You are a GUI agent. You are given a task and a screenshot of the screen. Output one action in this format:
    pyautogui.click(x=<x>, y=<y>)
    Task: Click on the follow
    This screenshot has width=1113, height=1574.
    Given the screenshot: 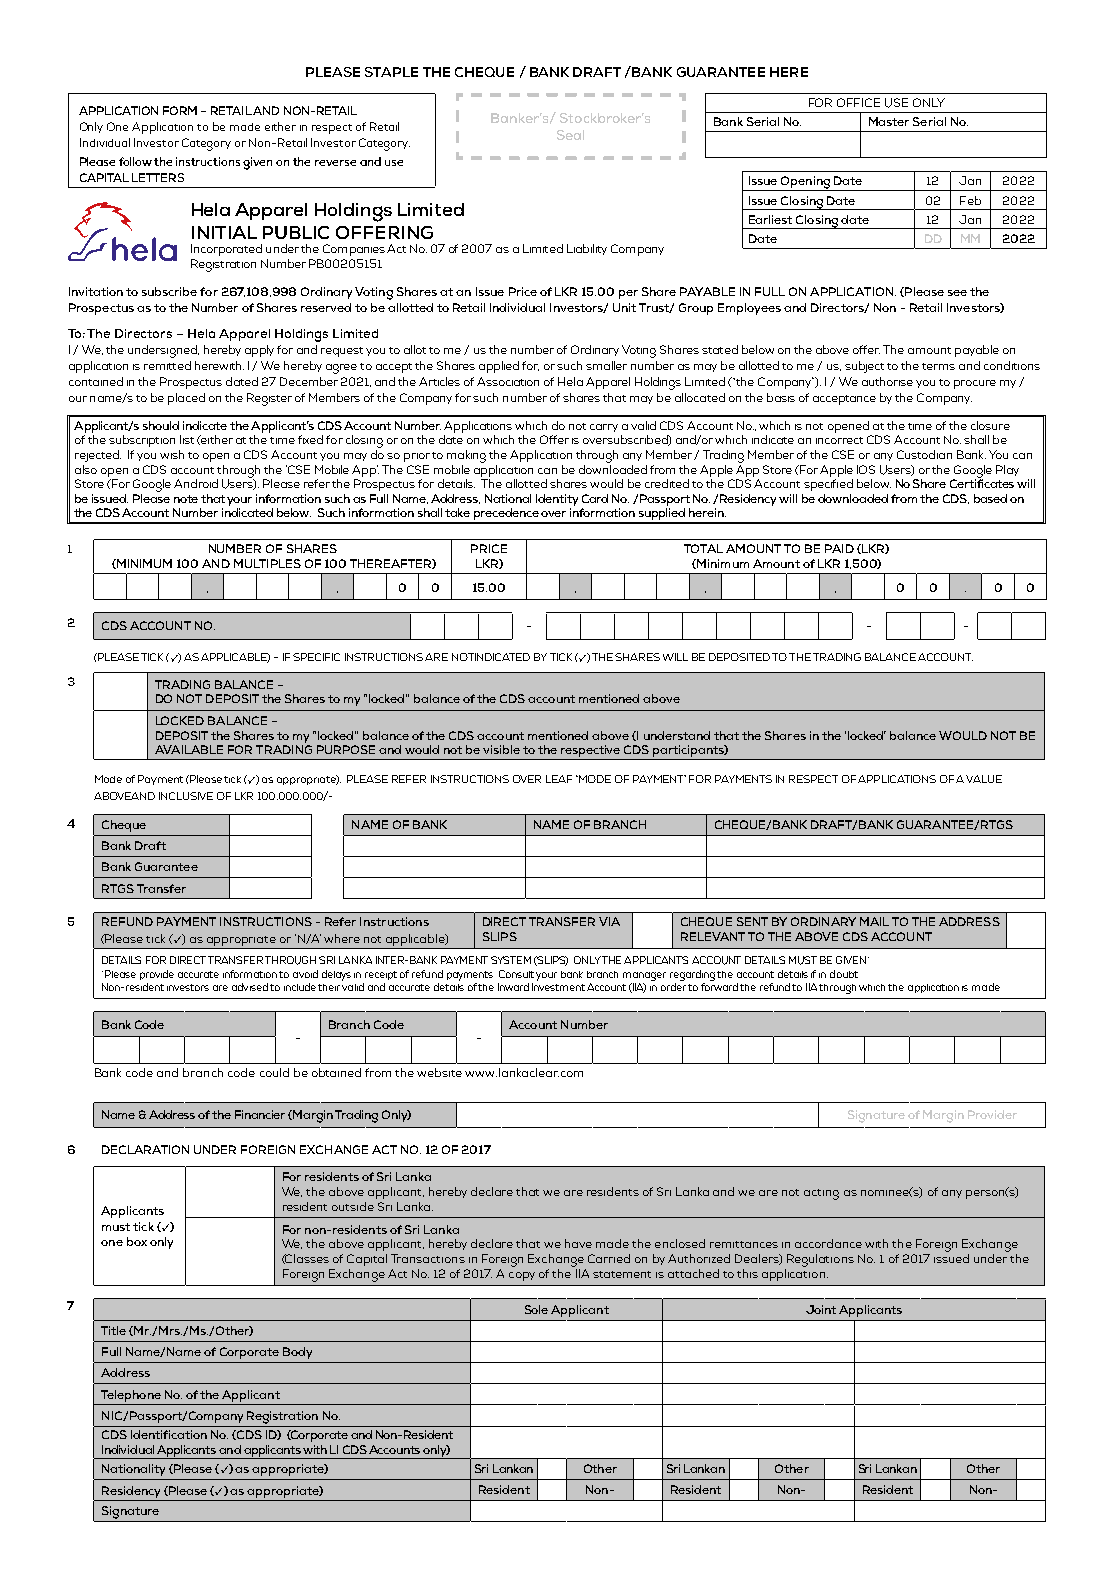 What is the action you would take?
    pyautogui.click(x=135, y=161)
